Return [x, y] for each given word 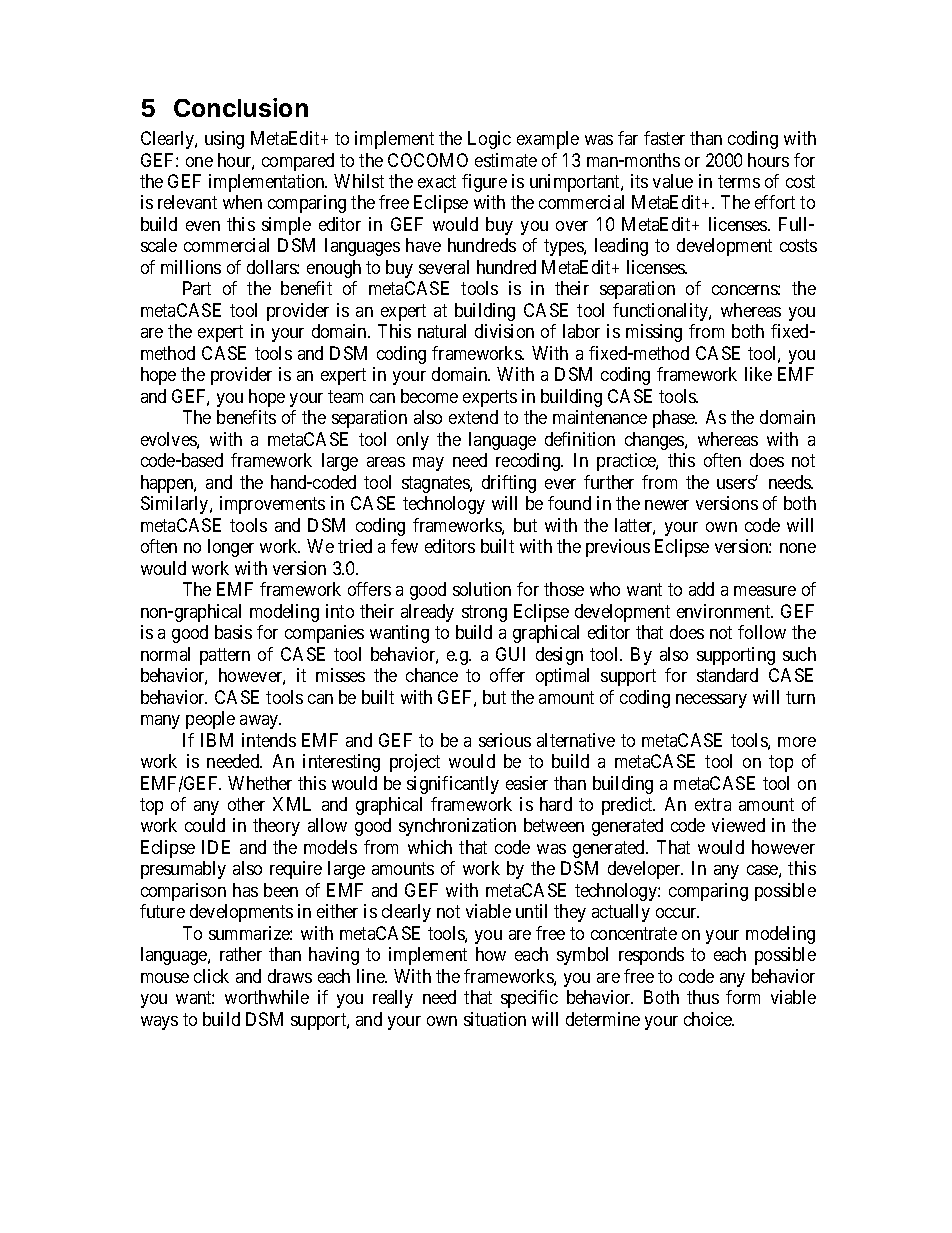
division [504, 331]
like [758, 374]
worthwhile [267, 997]
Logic [489, 140]
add [701, 589]
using [224, 140]
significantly [453, 785]
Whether [260, 783]
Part [197, 288]
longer [231, 548]
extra [713, 804]
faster [664, 138]
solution [482, 589]
